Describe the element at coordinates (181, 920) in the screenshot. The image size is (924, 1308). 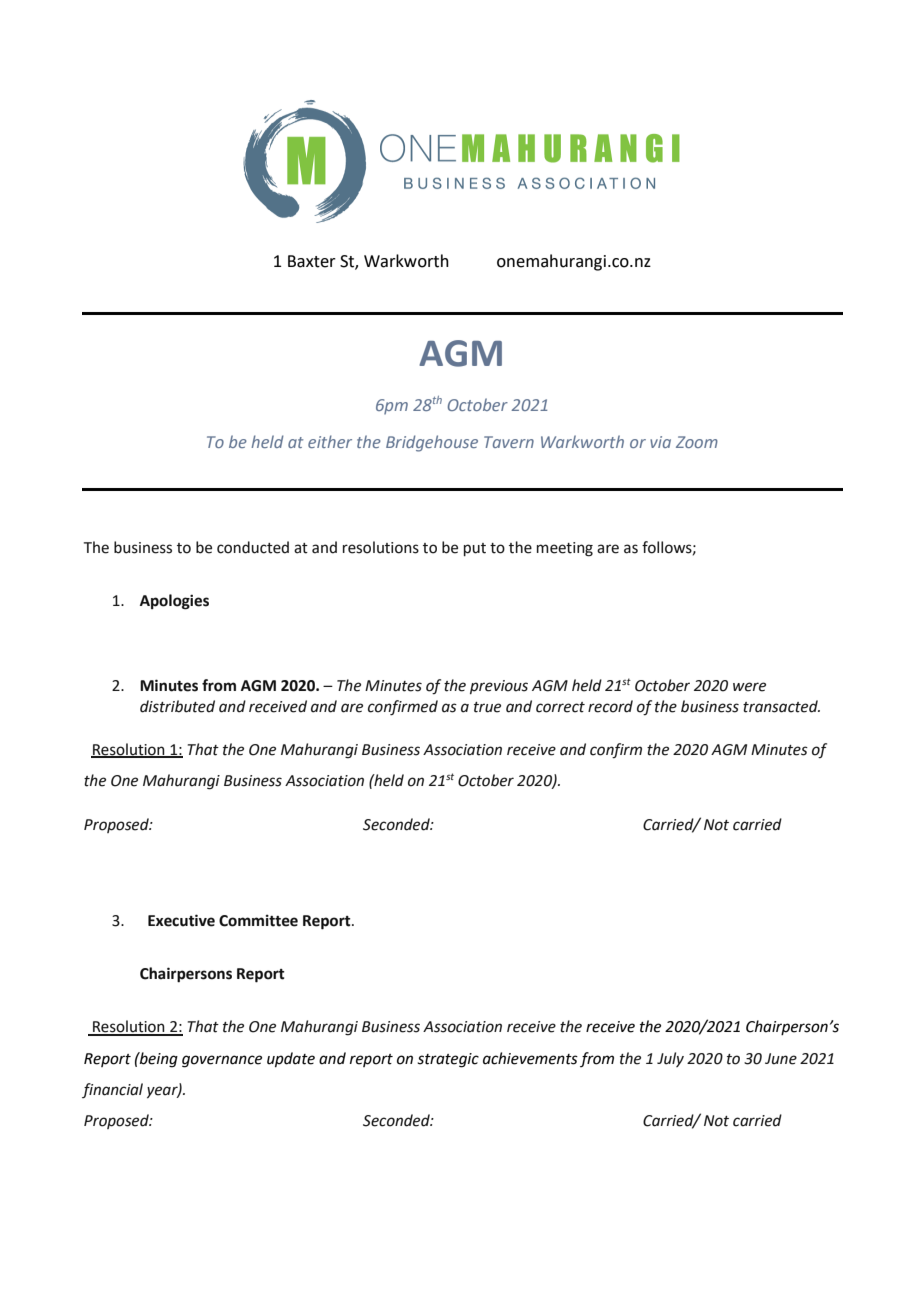
I see `Executive` at that location.
